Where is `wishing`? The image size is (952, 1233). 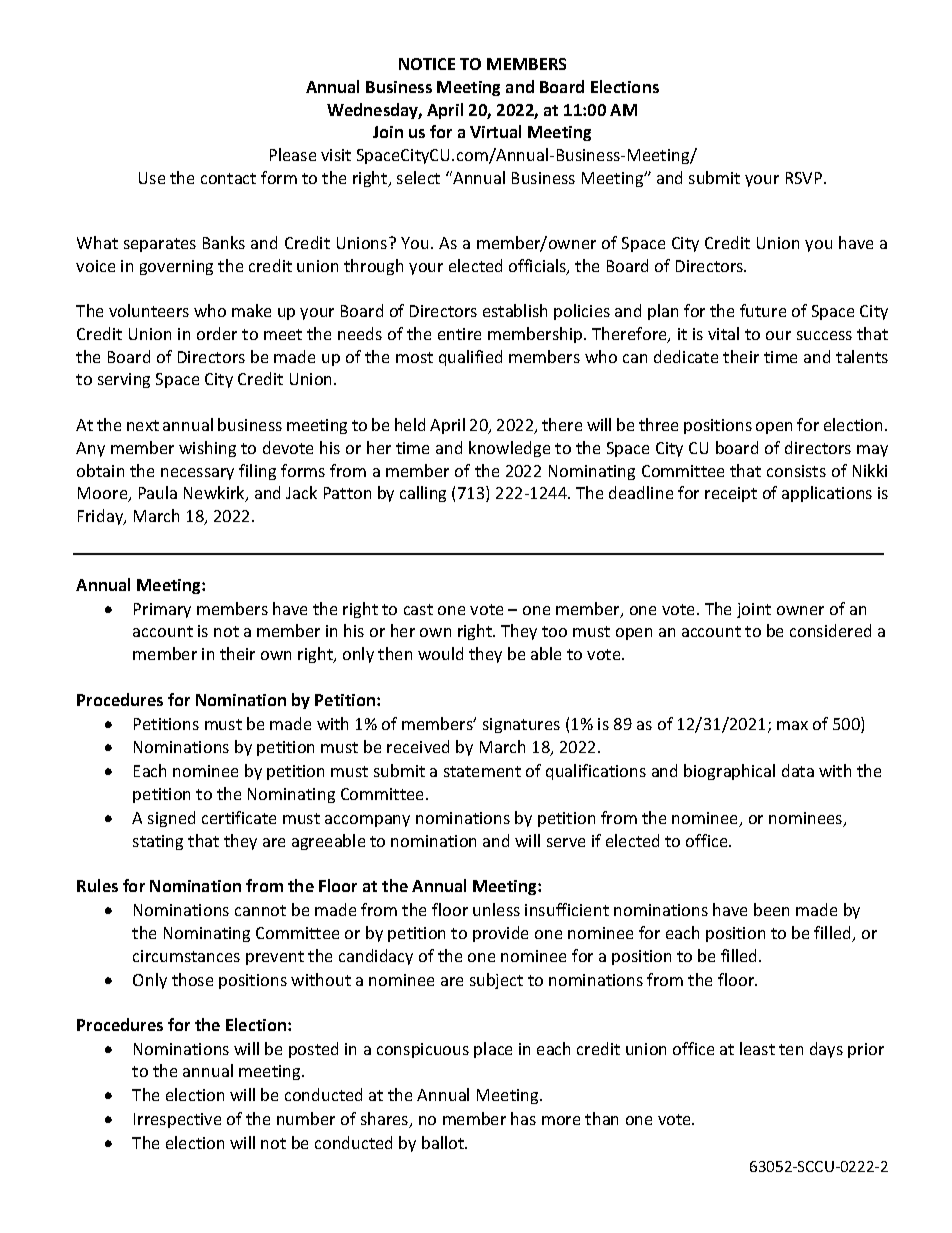
wishing is located at coordinates (207, 449).
